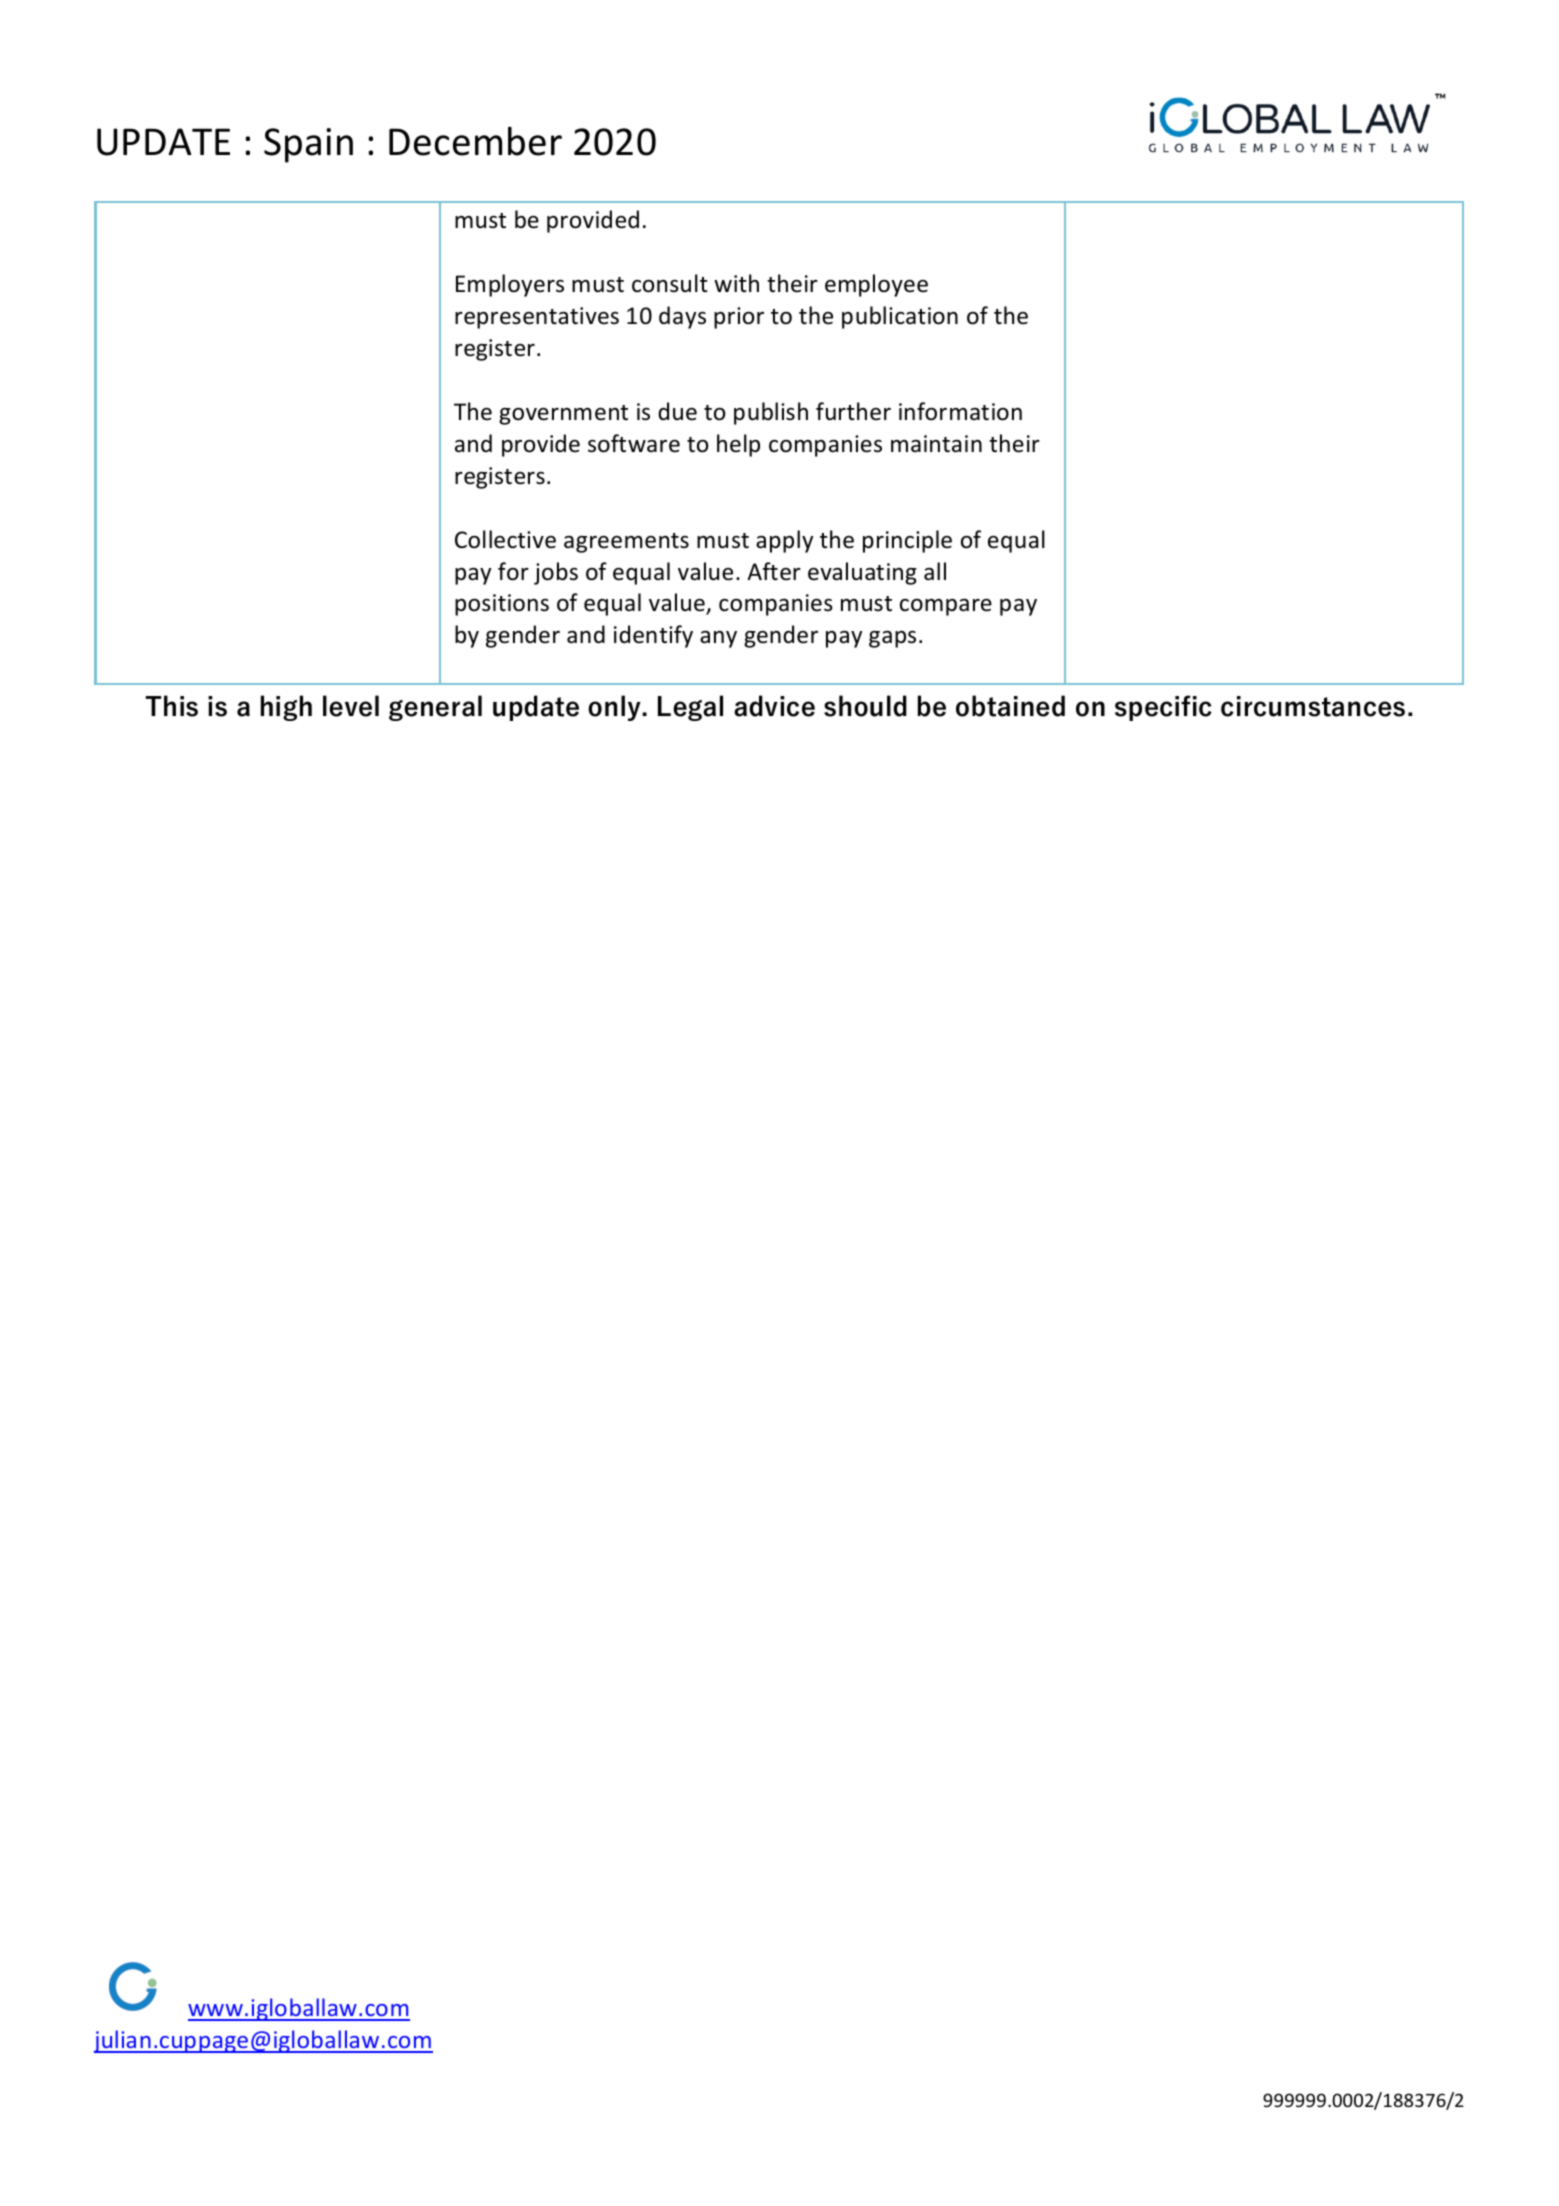  What do you see at coordinates (736, 283) in the screenshot?
I see `with` at bounding box center [736, 283].
